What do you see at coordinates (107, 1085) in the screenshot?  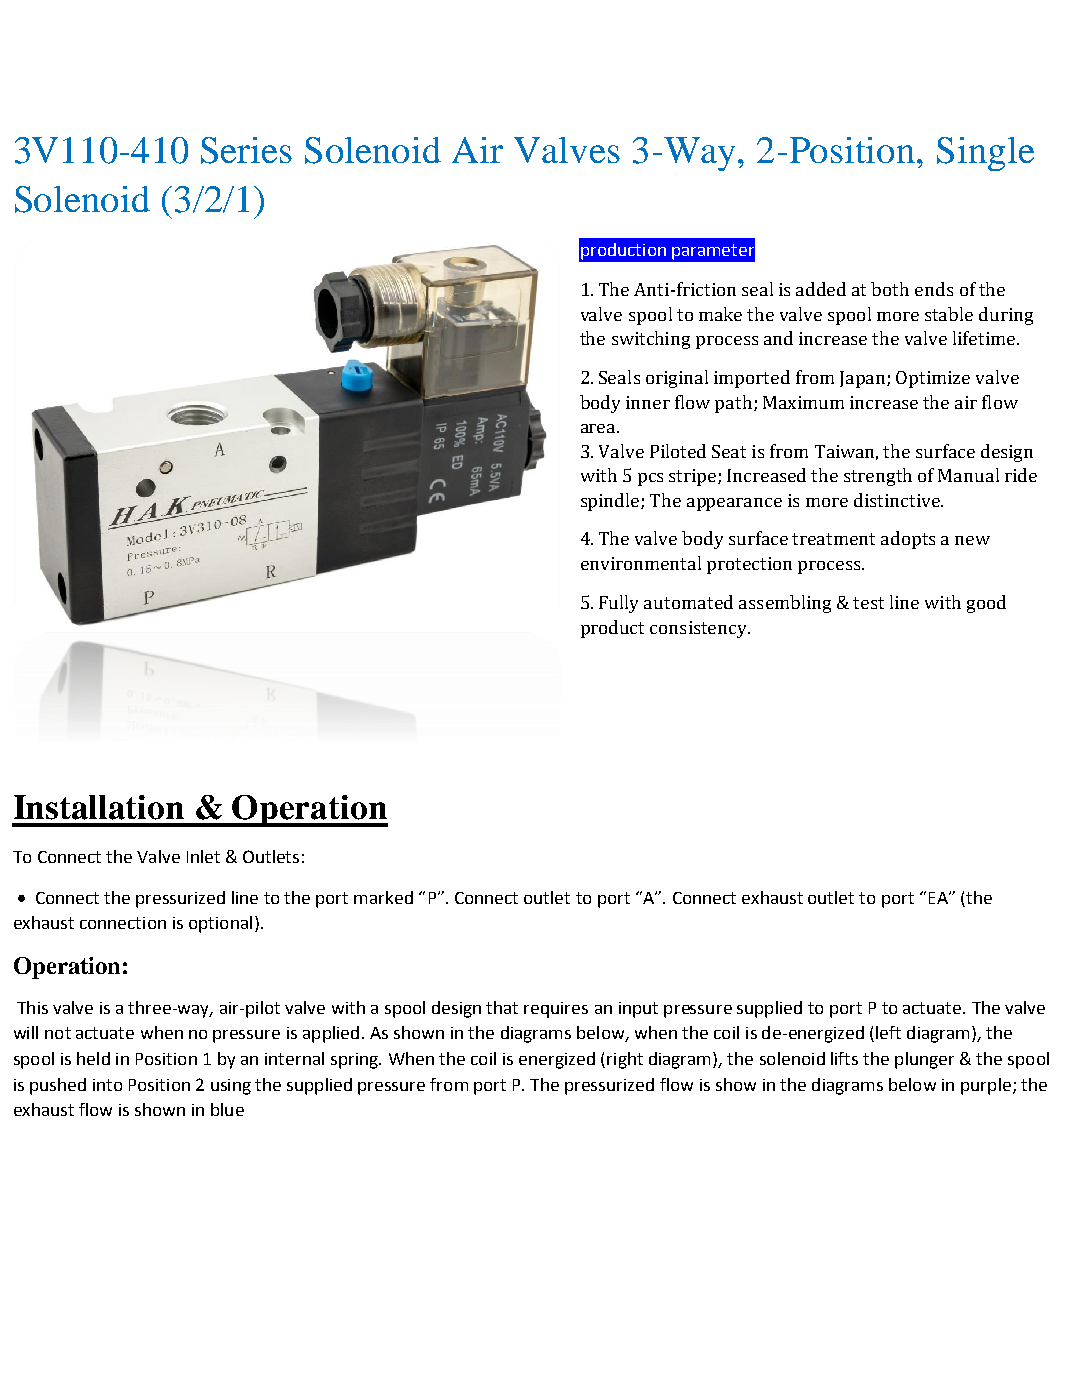 I see `into` at bounding box center [107, 1085].
